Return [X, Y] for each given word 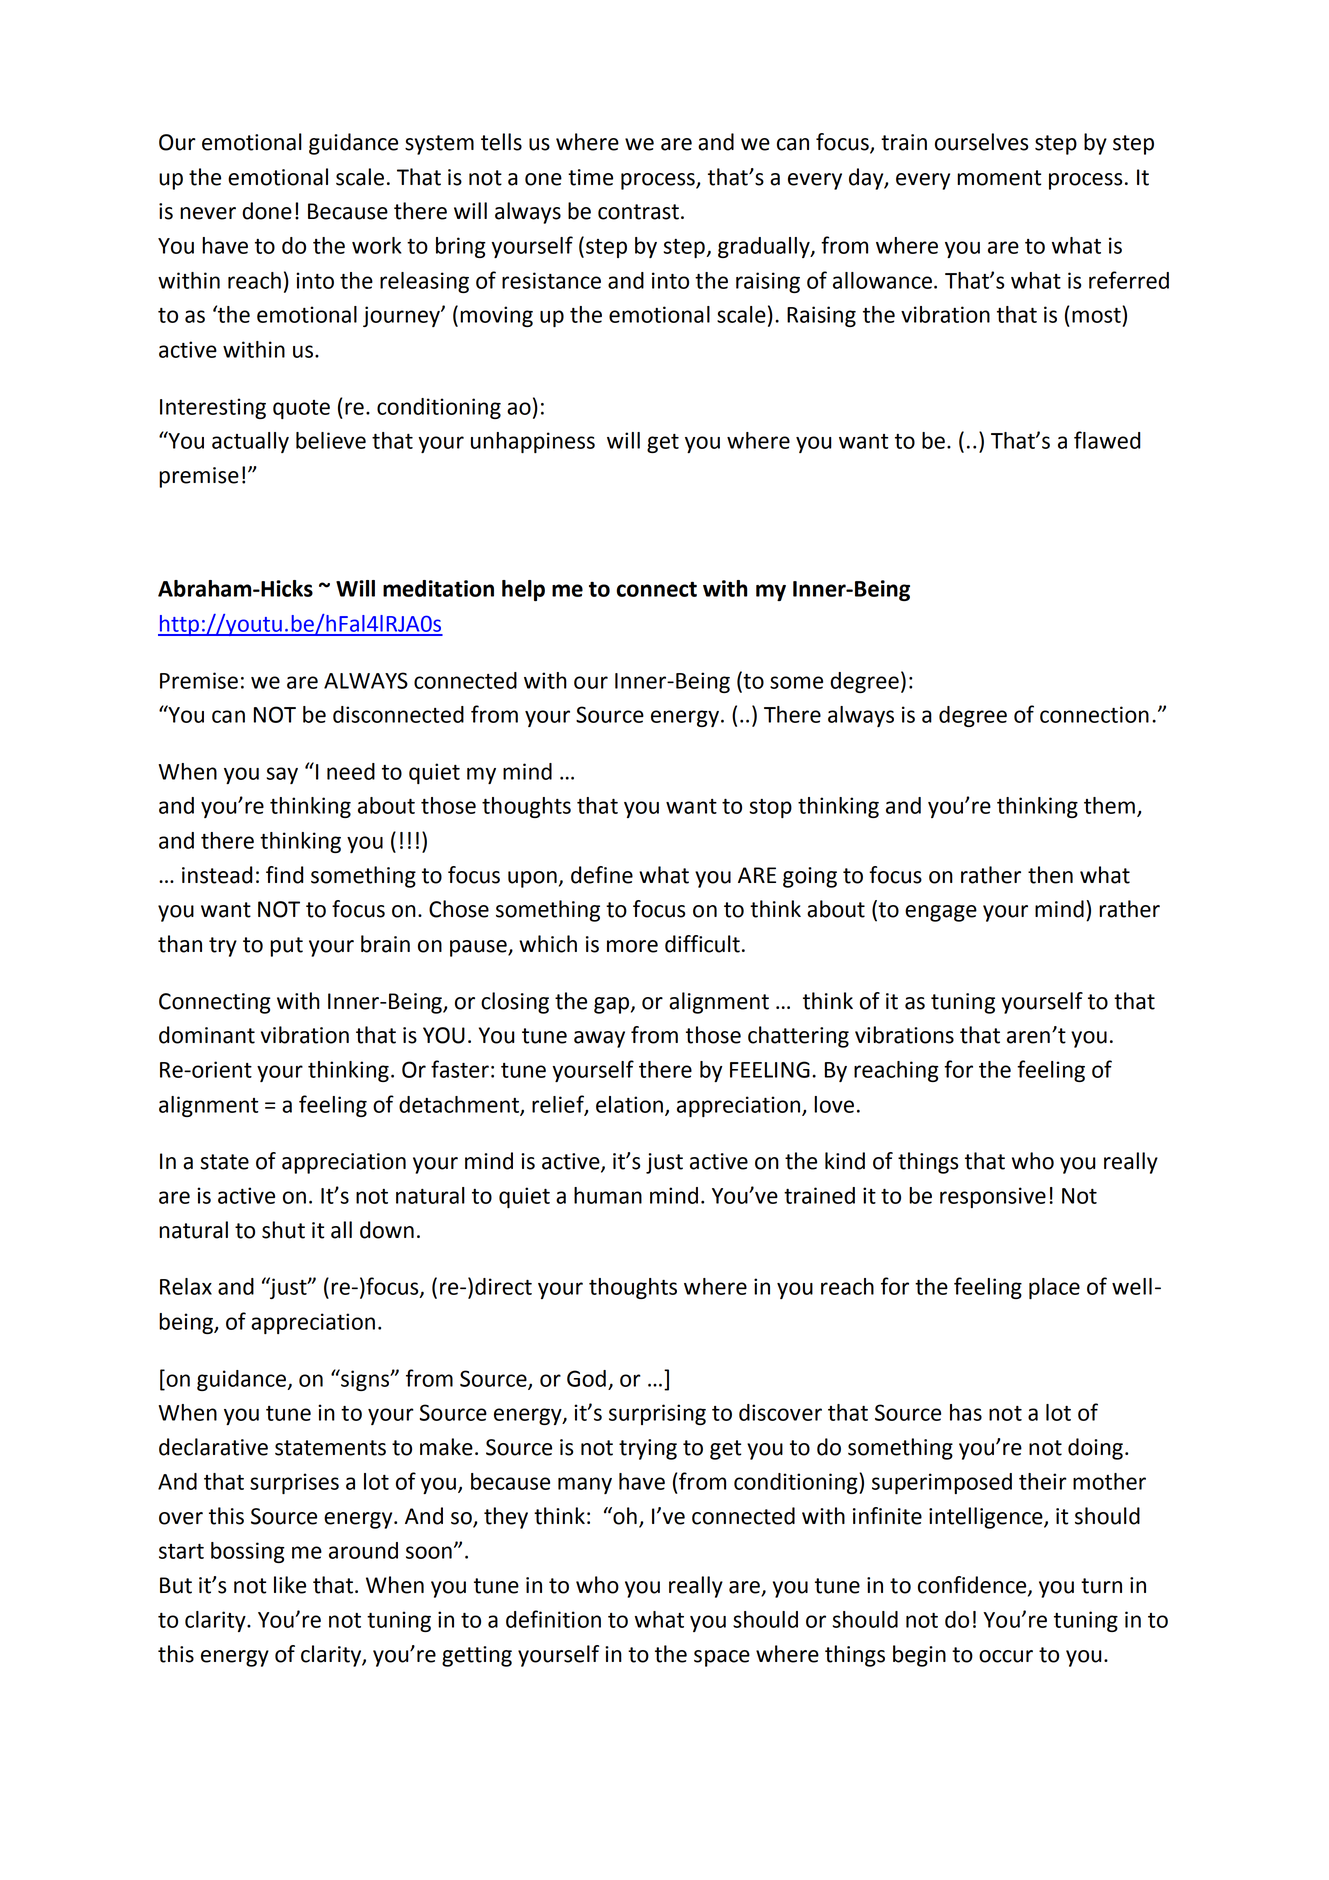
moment [999, 178]
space [722, 1658]
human [608, 1195]
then [1050, 875]
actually [250, 442]
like [290, 1585]
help [523, 590]
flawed [1107, 440]
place [1054, 1288]
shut [283, 1230]
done [267, 211]
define [602, 875]
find [285, 875]
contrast [638, 212]
